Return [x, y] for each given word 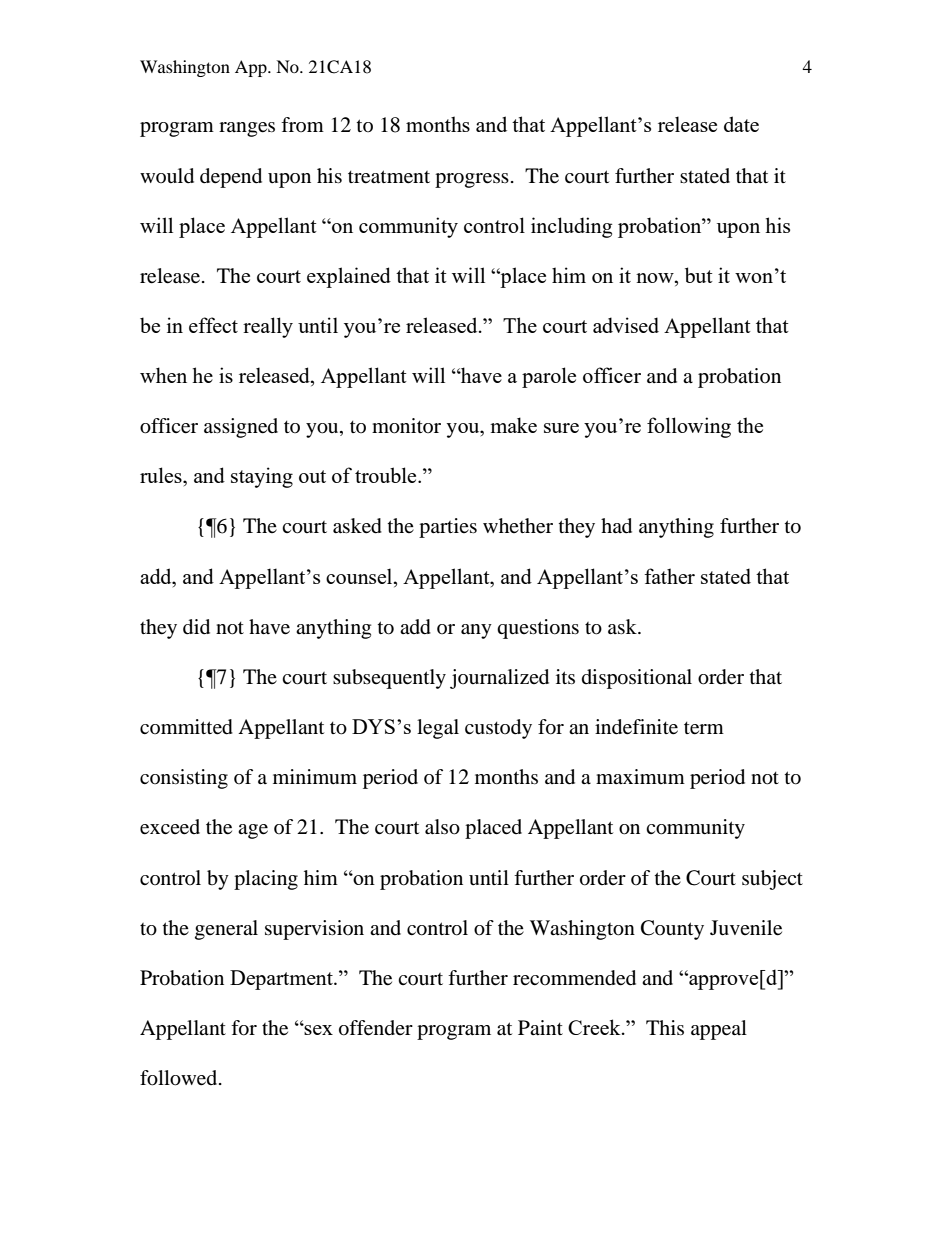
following [689, 427]
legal [438, 729]
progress [472, 180]
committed [186, 727]
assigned [241, 428]
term [704, 728]
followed [180, 1078]
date [741, 124]
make [513, 425]
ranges [247, 129]
